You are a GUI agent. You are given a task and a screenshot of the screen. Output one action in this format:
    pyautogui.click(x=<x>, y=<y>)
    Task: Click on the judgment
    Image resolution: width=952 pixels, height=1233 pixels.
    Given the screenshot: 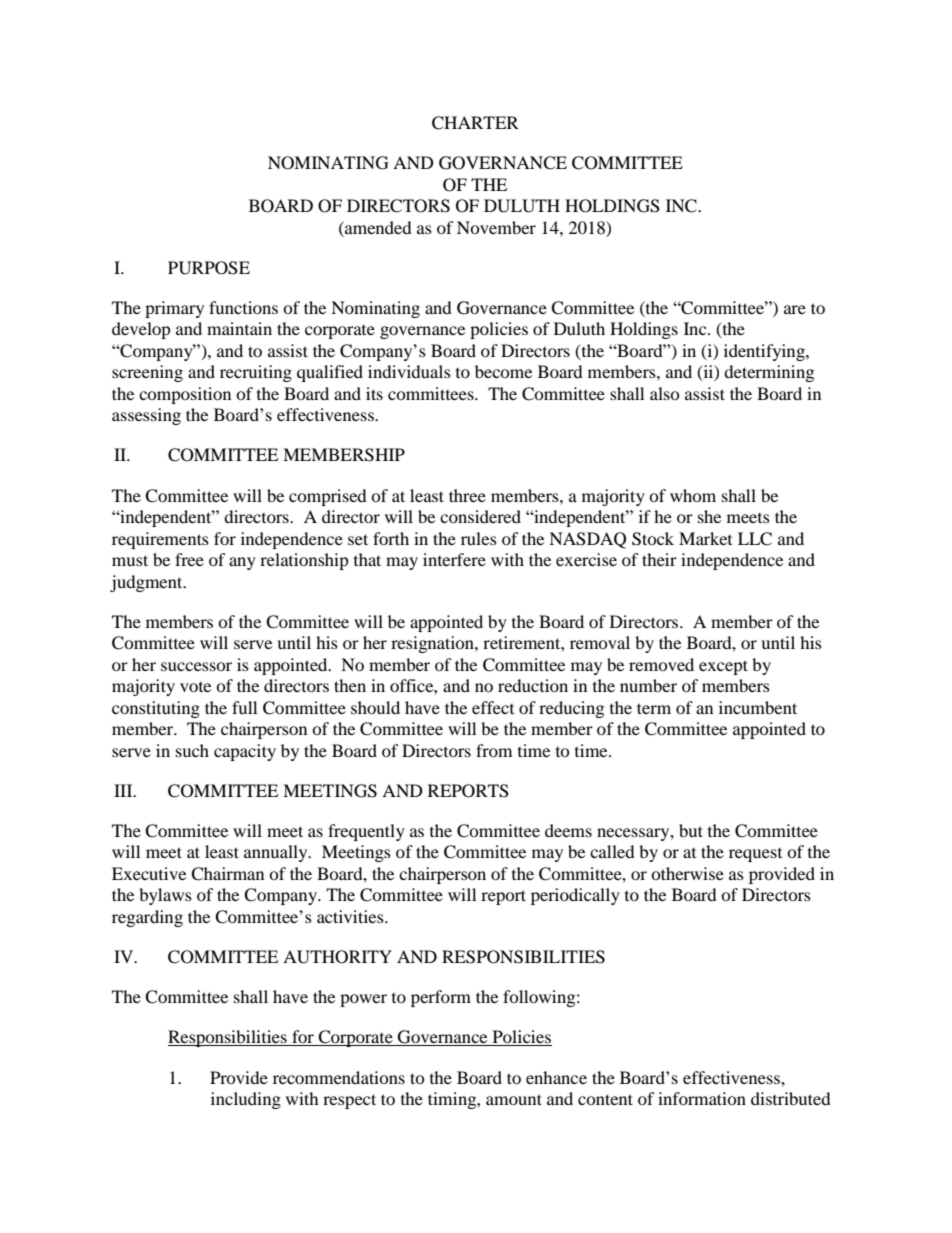 What is the action you would take?
    pyautogui.click(x=147, y=583)
